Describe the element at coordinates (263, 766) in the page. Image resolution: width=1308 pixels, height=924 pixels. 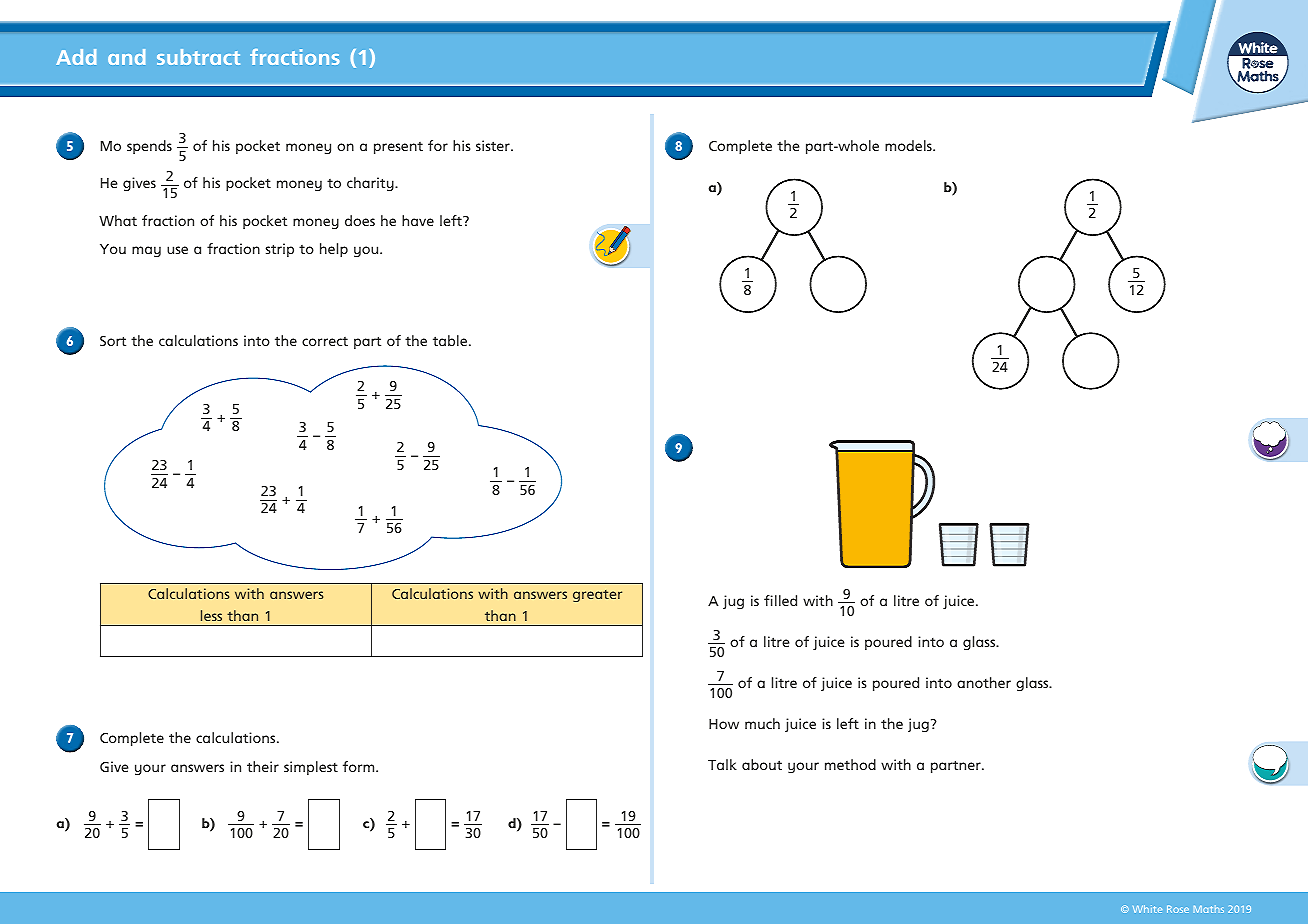
I see `their` at that location.
